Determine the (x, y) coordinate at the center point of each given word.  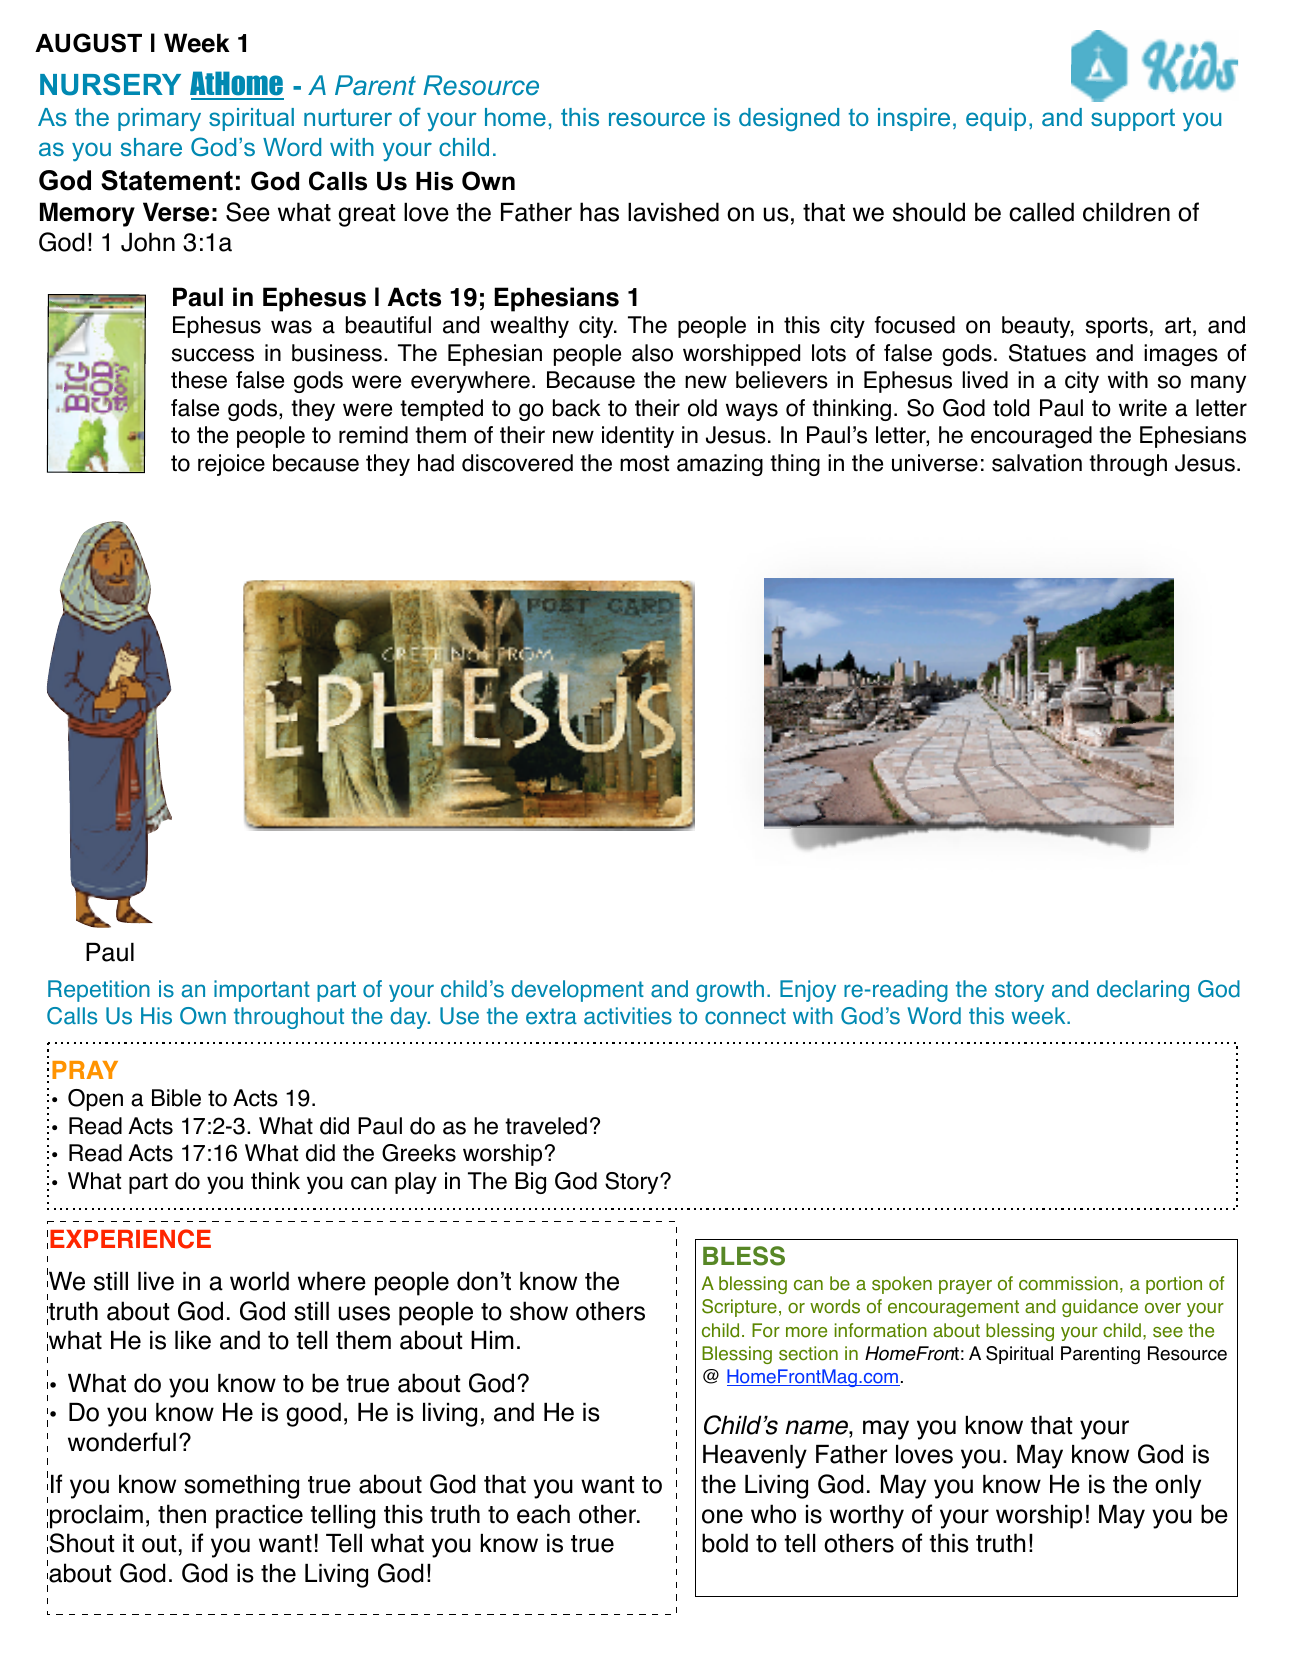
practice (259, 1517)
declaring (1143, 991)
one (722, 1516)
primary (159, 119)
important (262, 991)
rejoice (231, 465)
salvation (1037, 463)
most (644, 463)
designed (789, 119)
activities (628, 1016)
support (1133, 120)
